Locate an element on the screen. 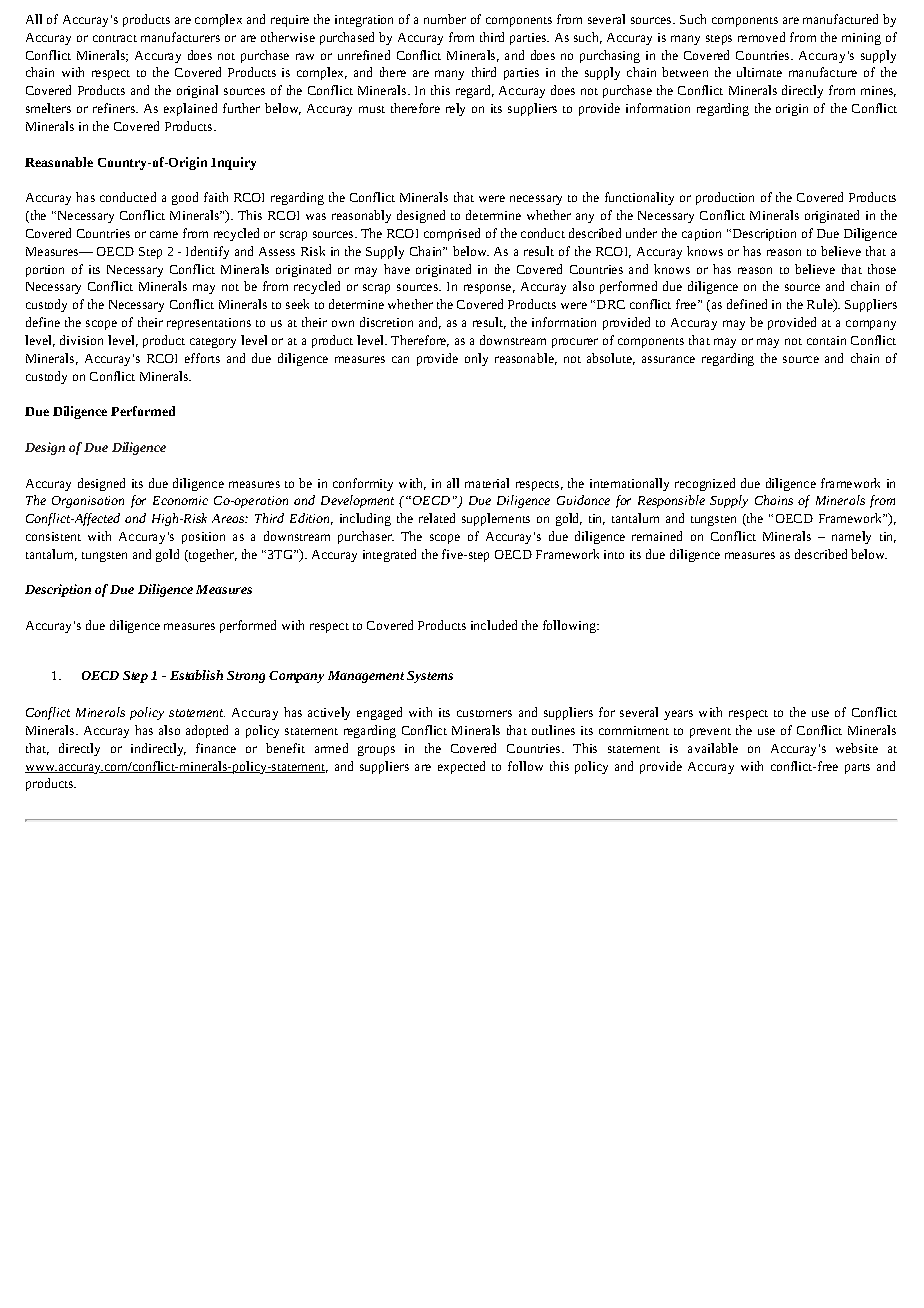  caption is located at coordinates (701, 235).
